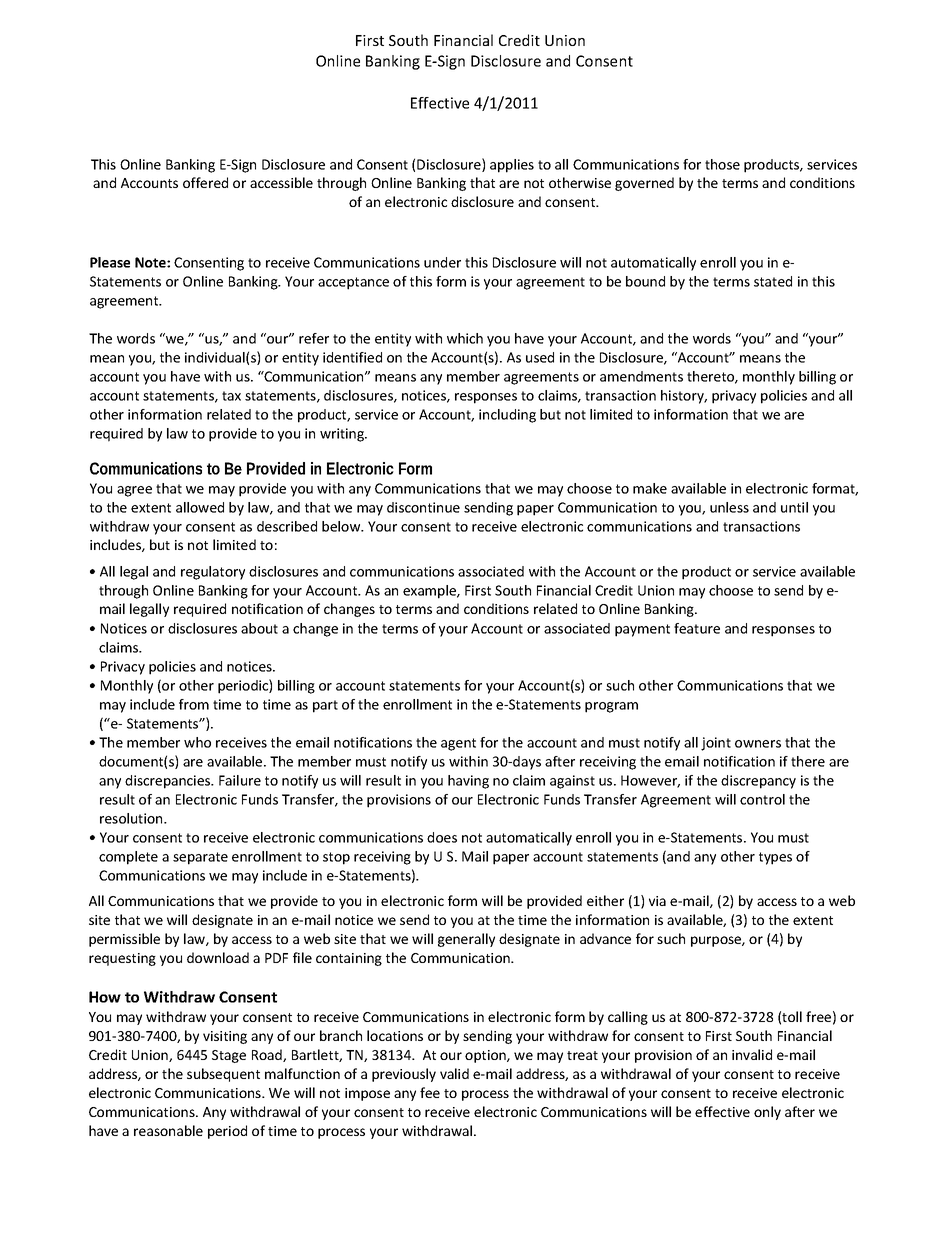 This screenshot has height=1233, width=952. I want to click on reasonable, so click(168, 1130).
